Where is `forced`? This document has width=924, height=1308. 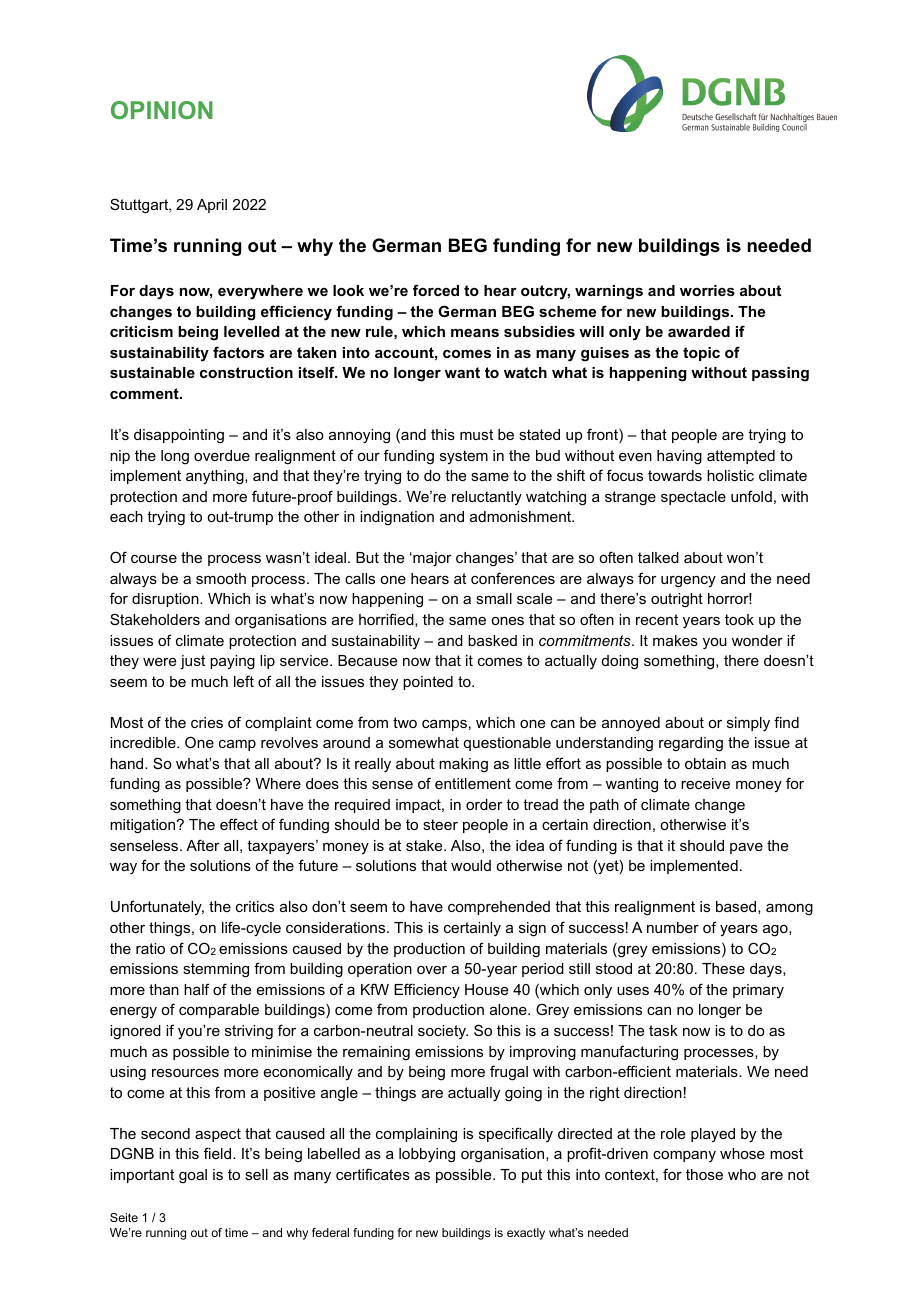
forced is located at coordinates (436, 290).
